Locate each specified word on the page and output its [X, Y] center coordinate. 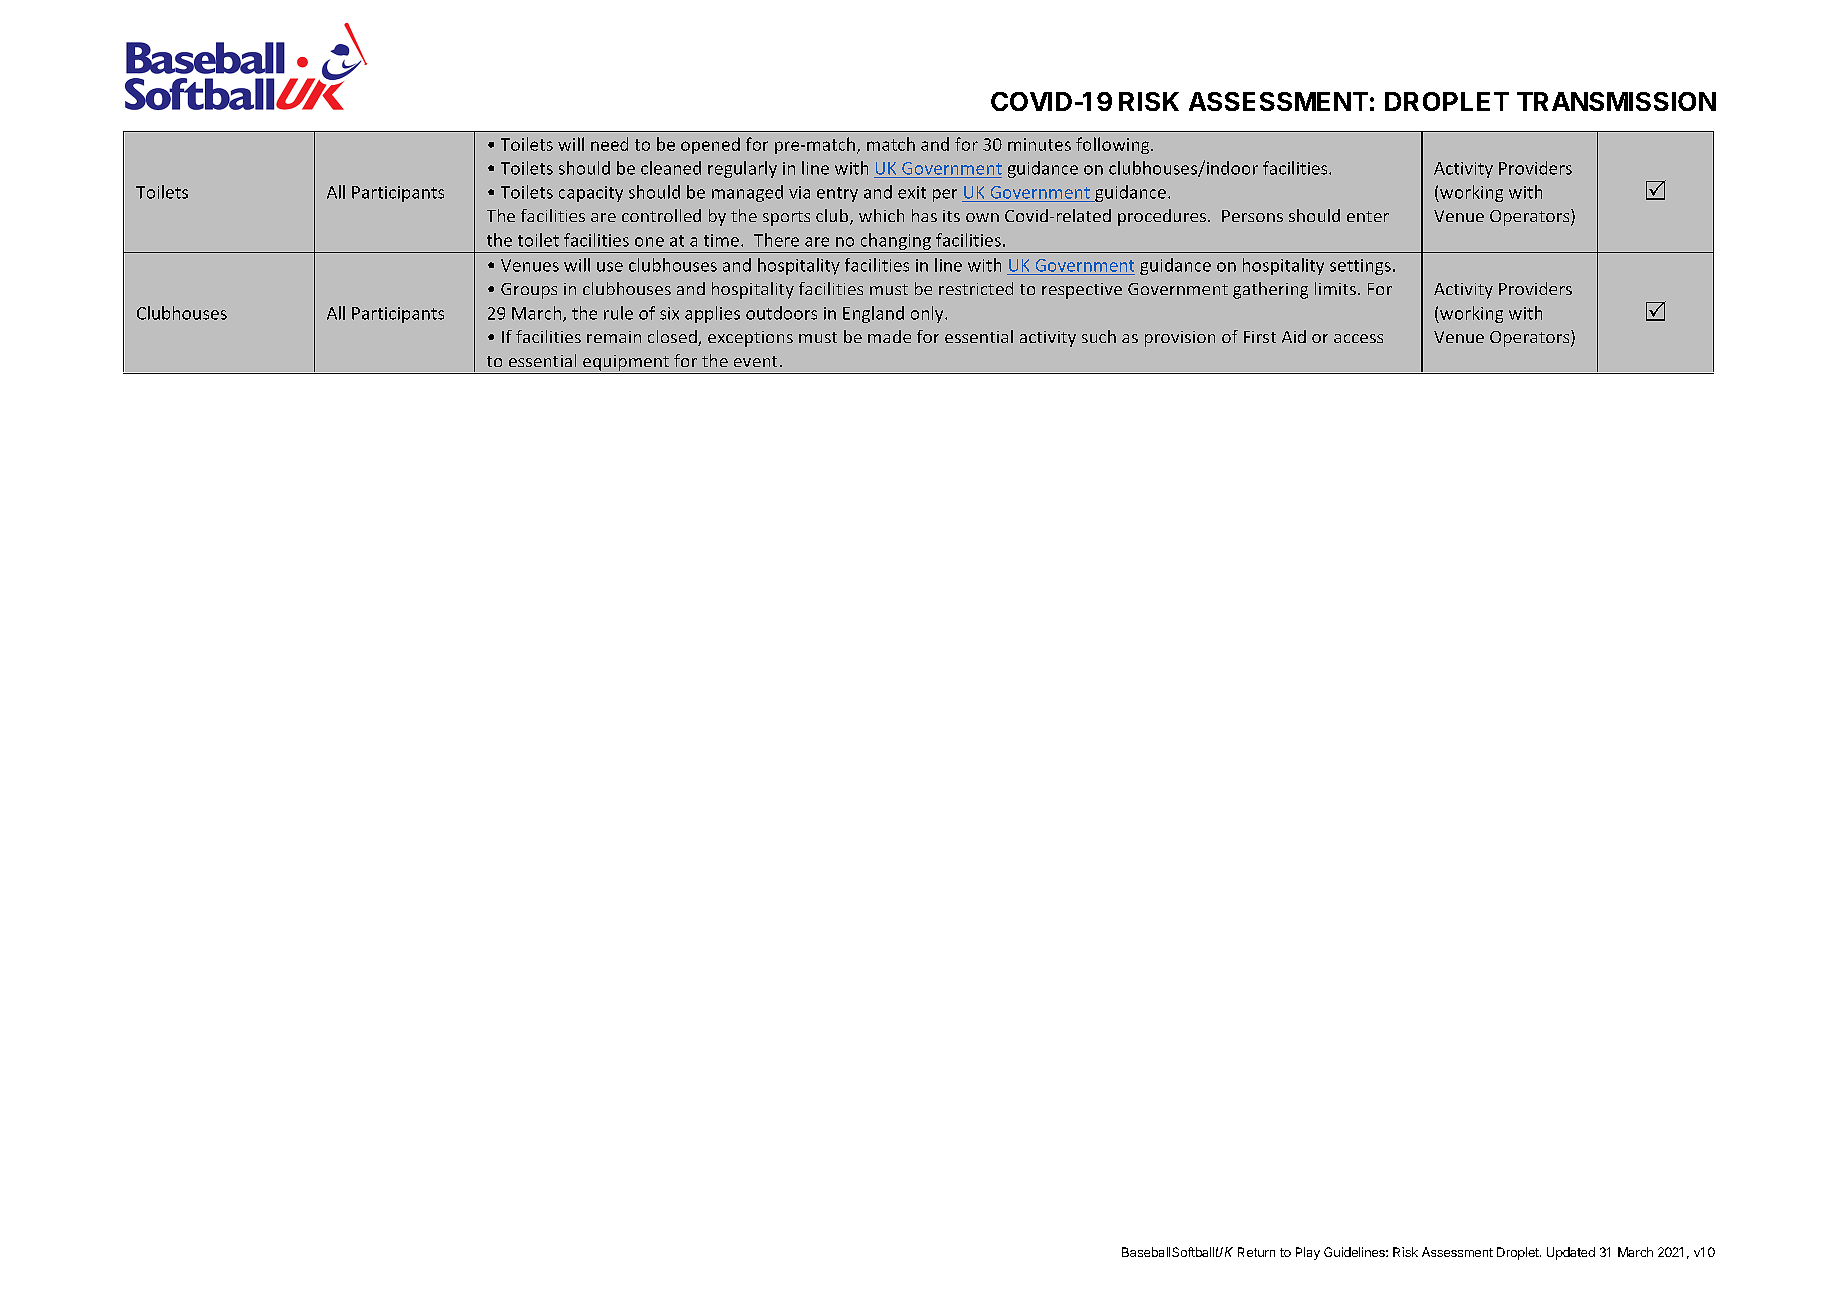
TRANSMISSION [1616, 101]
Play [1308, 1253]
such [1099, 336]
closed [673, 338]
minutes [1039, 144]
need [609, 144]
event [755, 361]
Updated [1571, 1253]
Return [1256, 1252]
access [1358, 338]
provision [1180, 339]
